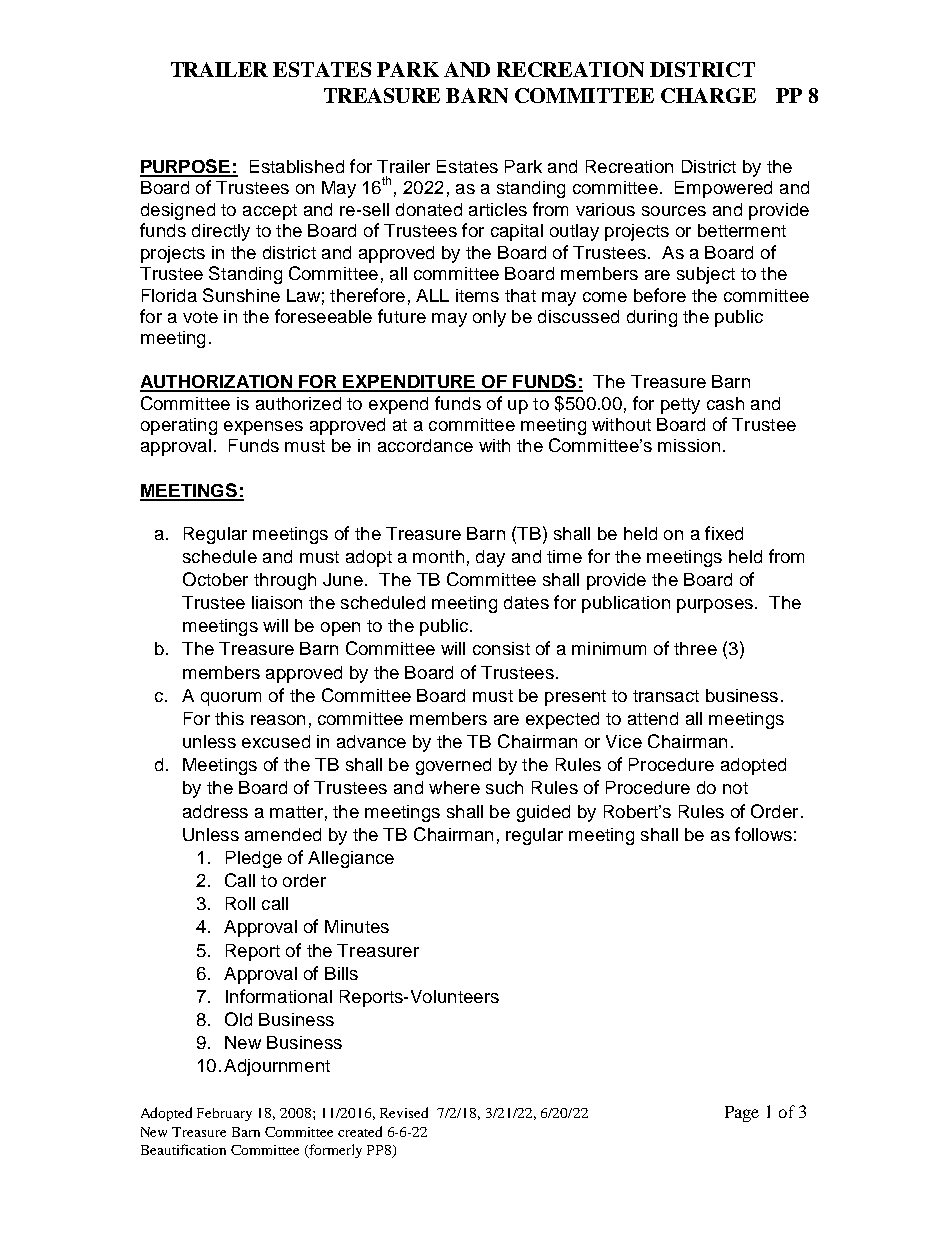 The image size is (952, 1233). What do you see at coordinates (695, 648) in the screenshot?
I see `three` at bounding box center [695, 648].
